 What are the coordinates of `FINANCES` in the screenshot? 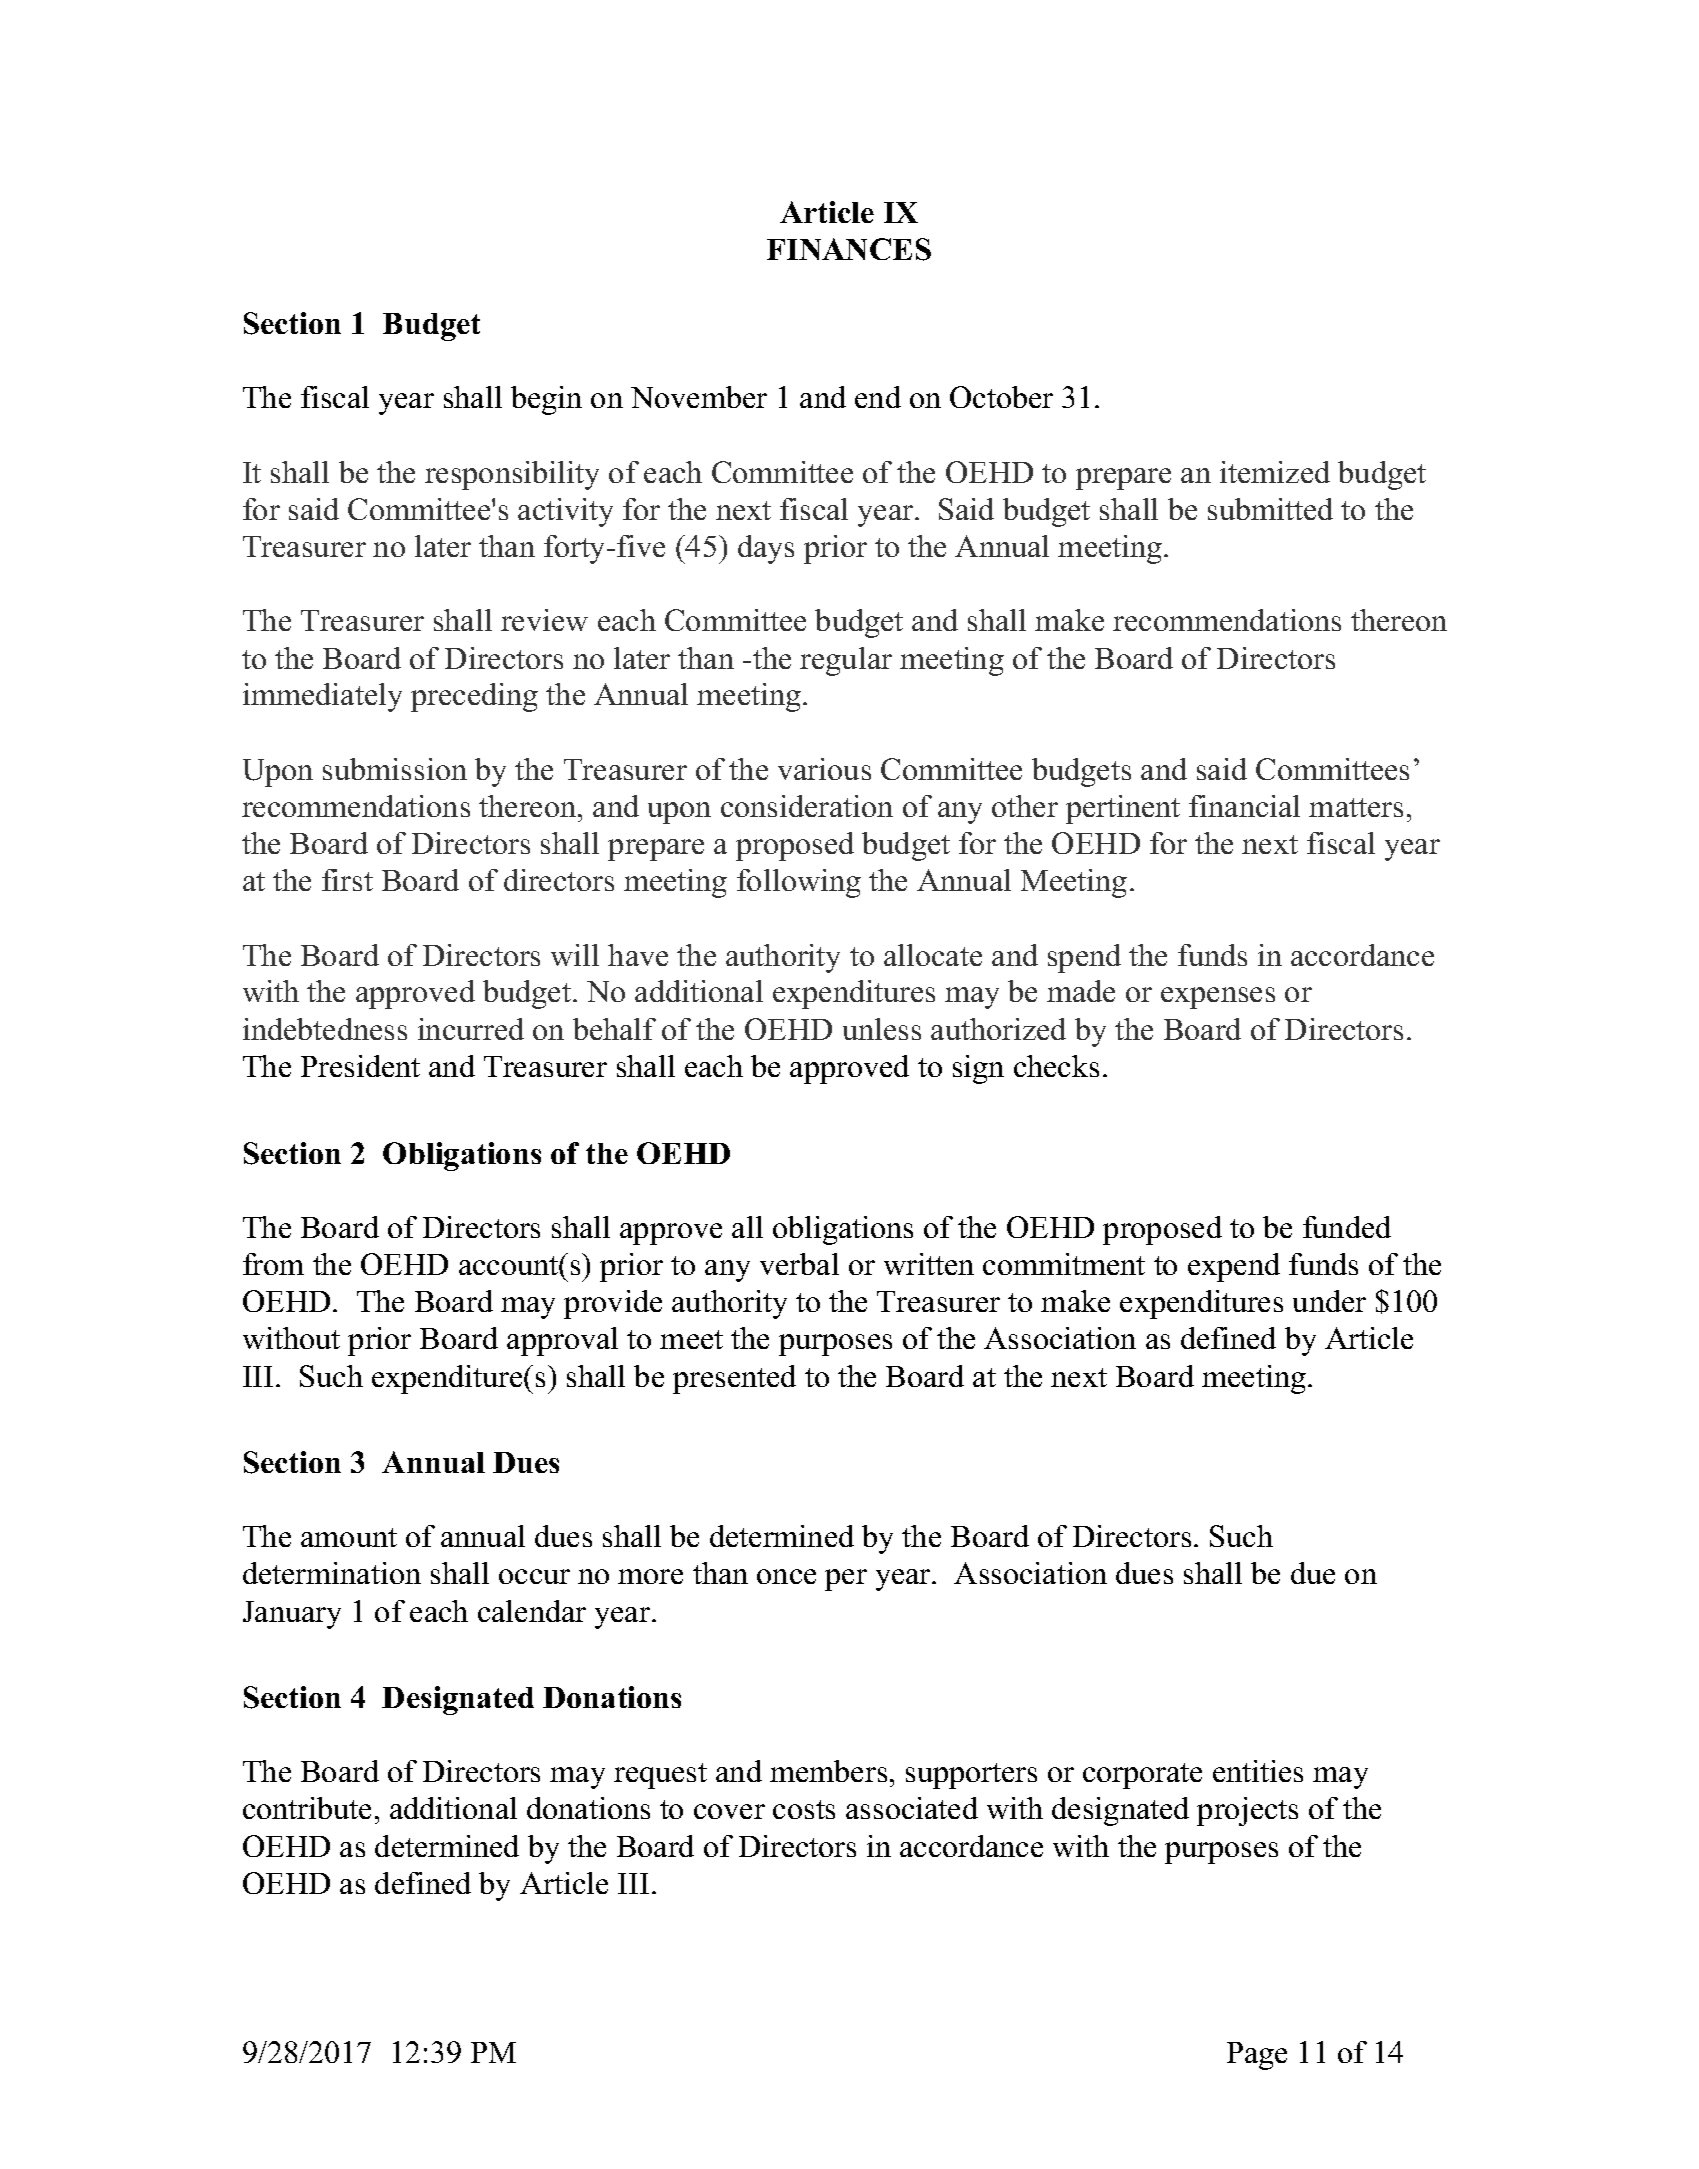 It's located at (849, 249).
